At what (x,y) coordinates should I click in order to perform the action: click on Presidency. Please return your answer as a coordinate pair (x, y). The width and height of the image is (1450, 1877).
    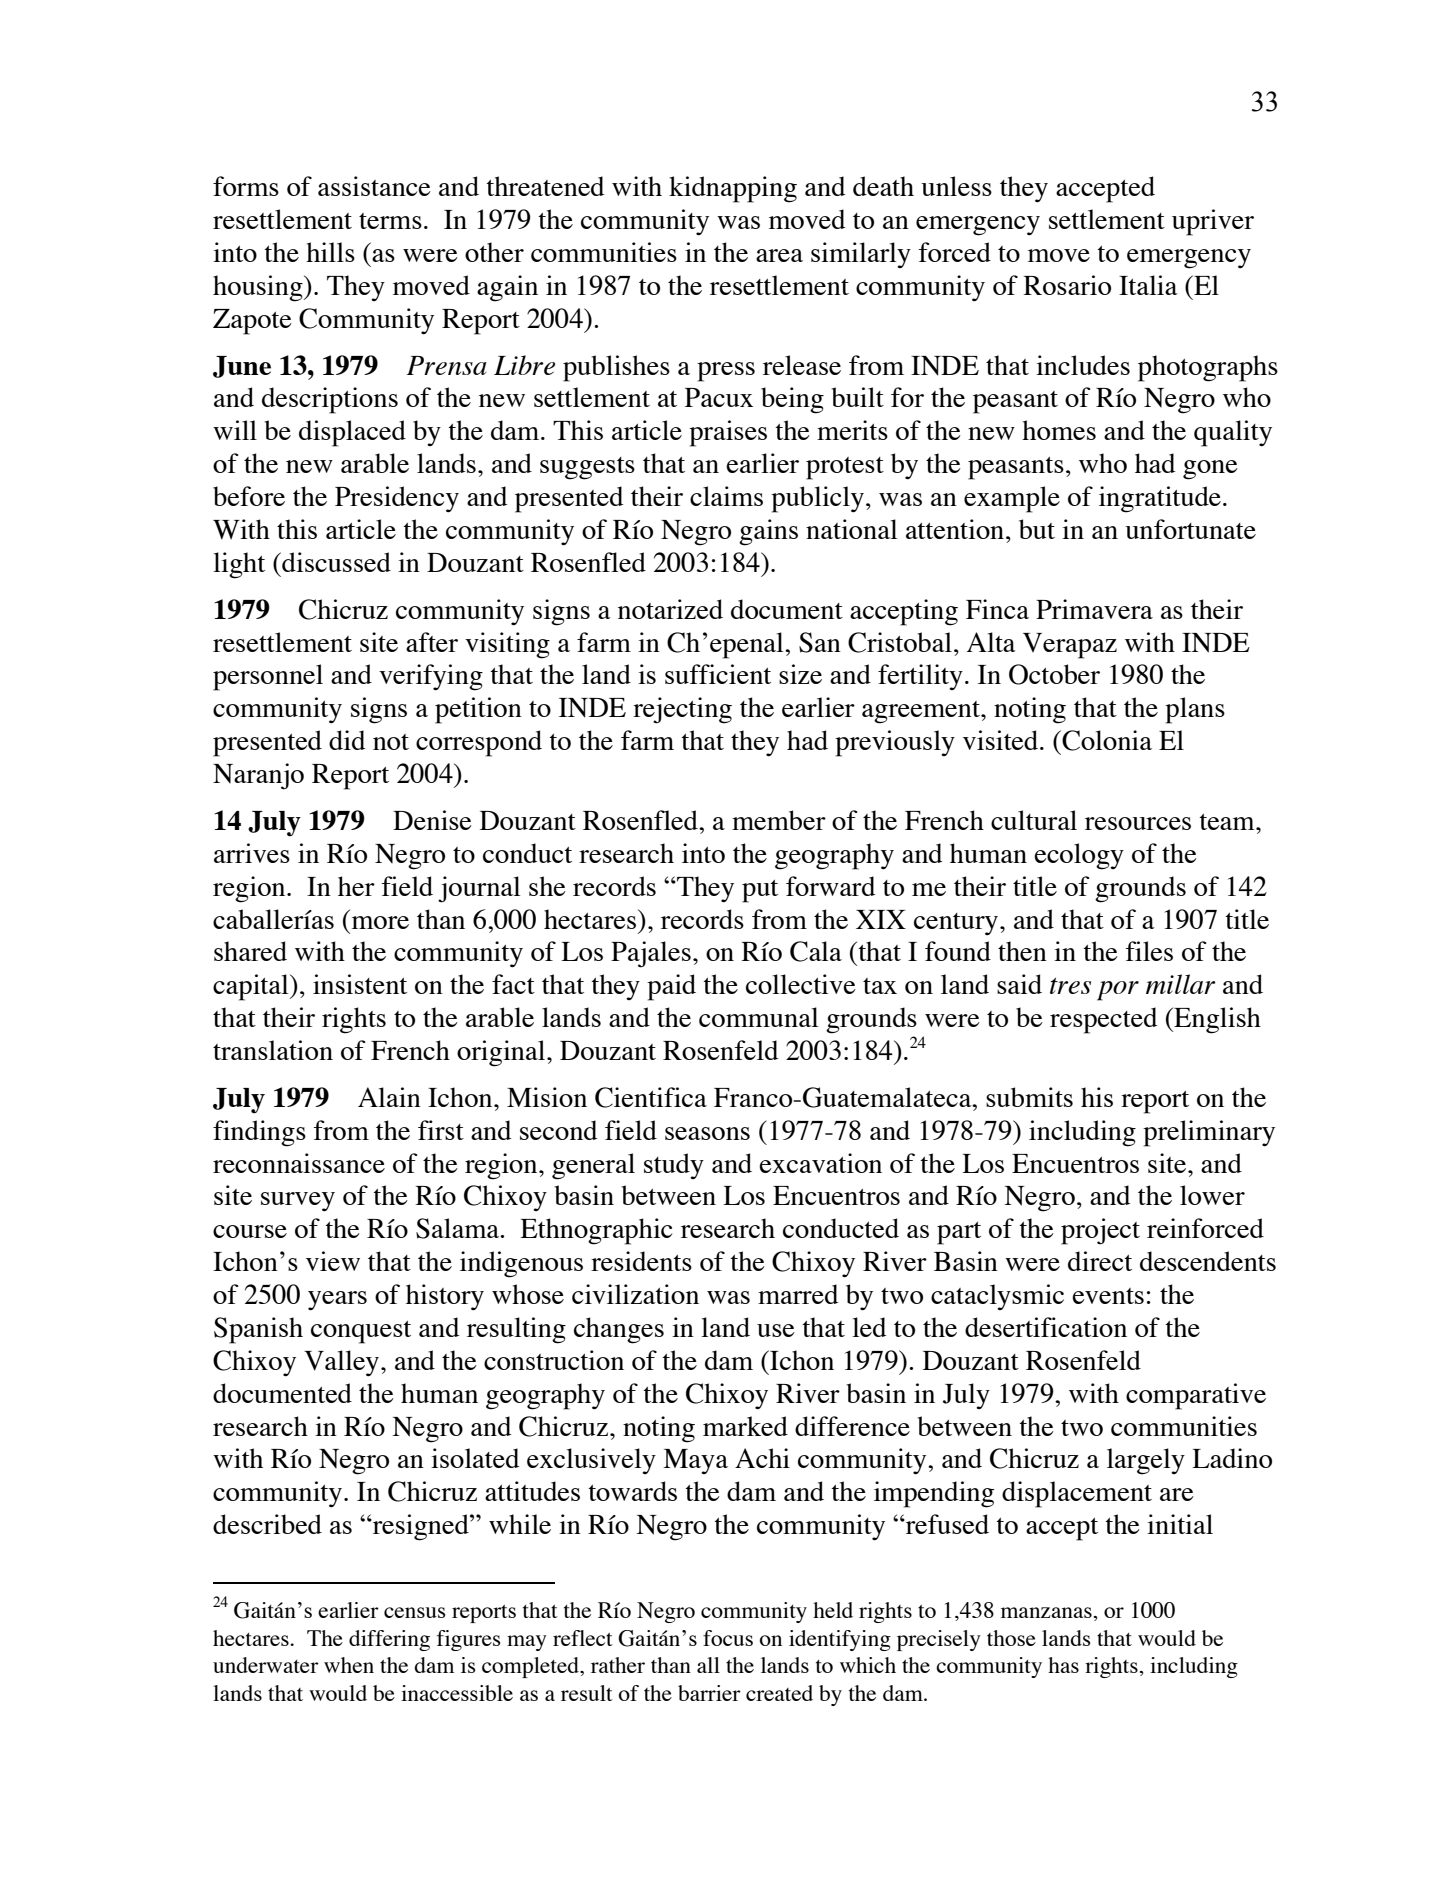
    Looking at the image, I should click on (397, 499).
